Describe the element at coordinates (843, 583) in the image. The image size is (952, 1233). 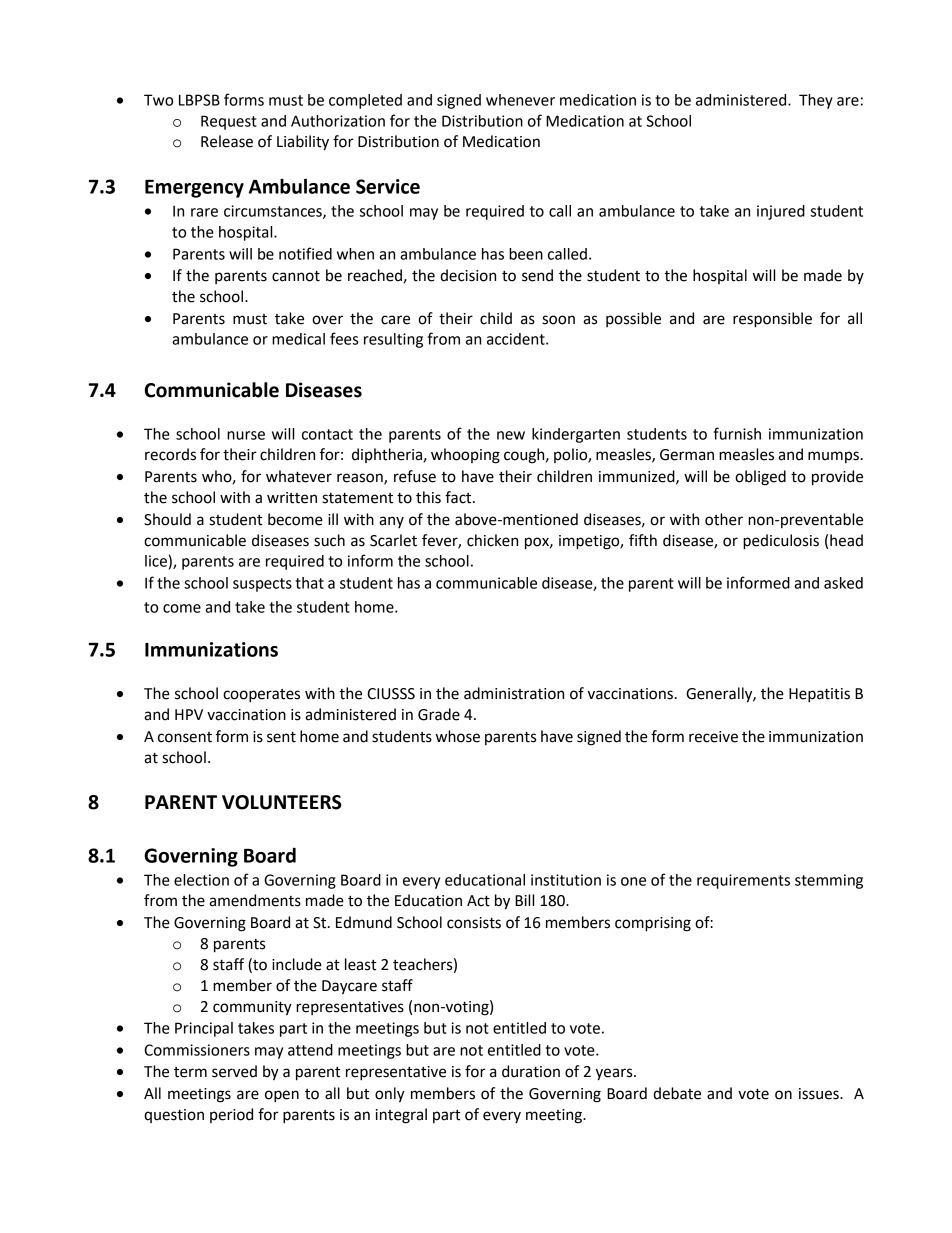
I see `asked` at that location.
